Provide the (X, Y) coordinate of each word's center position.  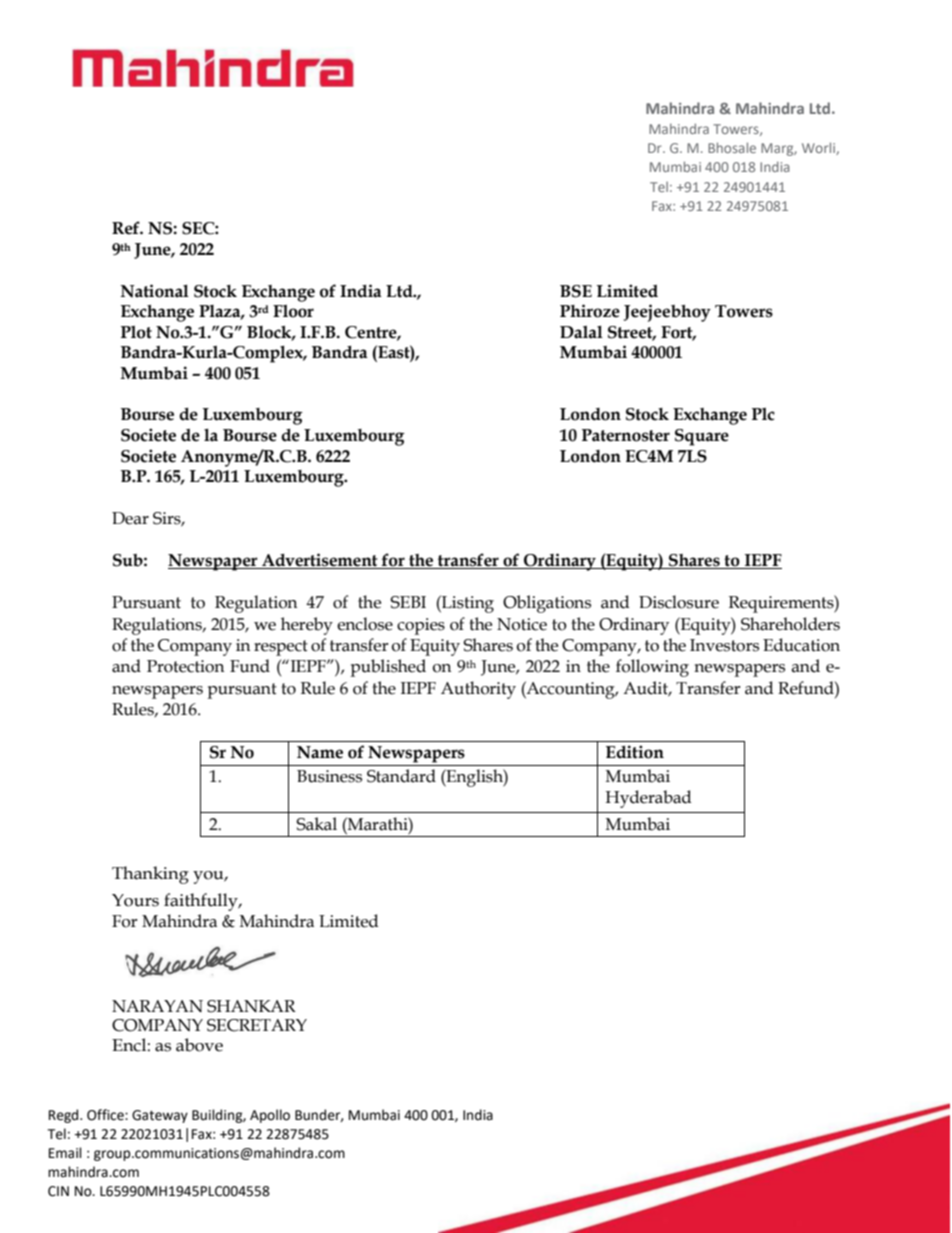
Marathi (378, 824)
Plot (136, 332)
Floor (293, 311)
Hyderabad (648, 799)
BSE (576, 291)
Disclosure (679, 602)
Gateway (160, 1116)
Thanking (150, 875)
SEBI (408, 602)
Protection (186, 666)
